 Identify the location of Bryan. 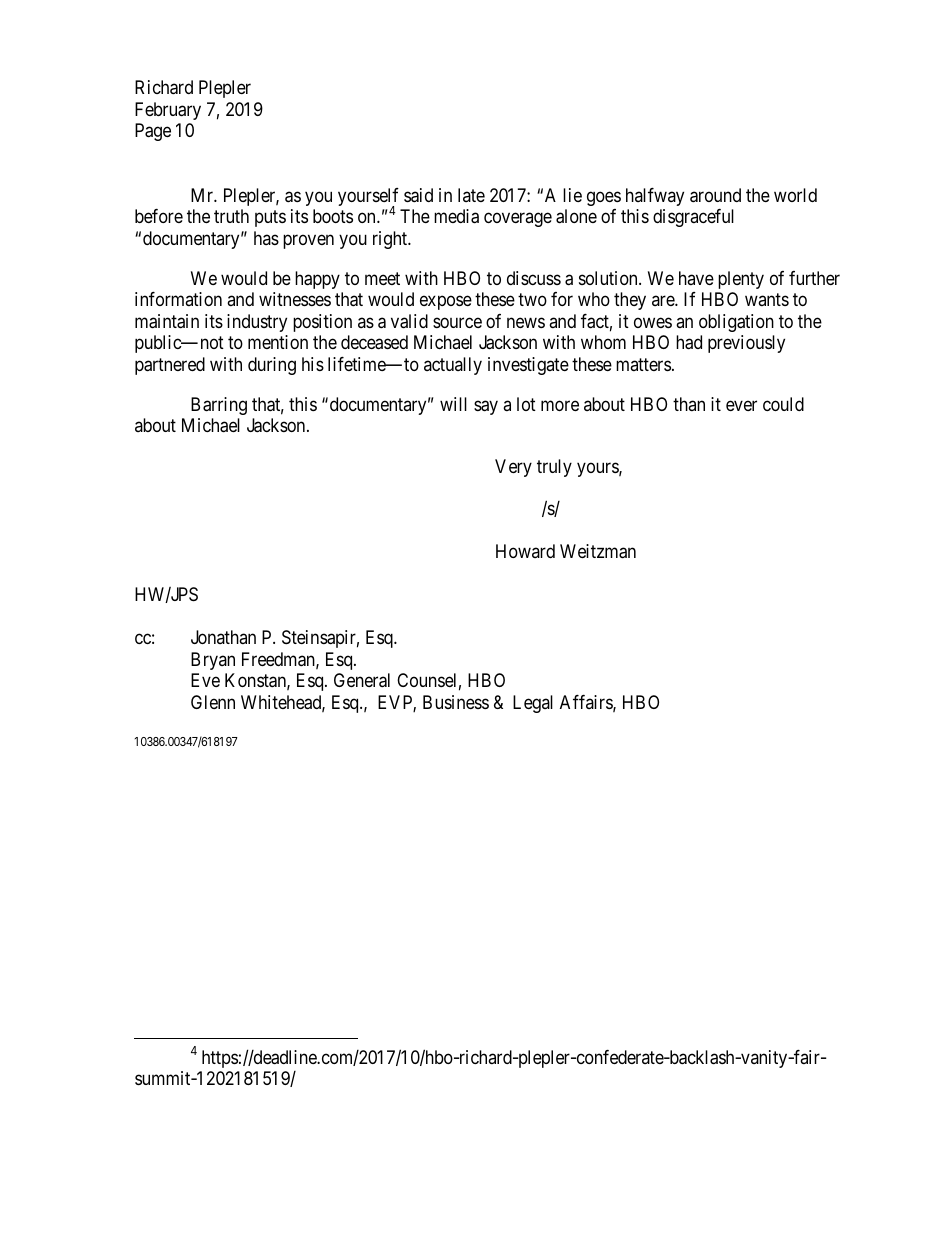
(213, 661).
